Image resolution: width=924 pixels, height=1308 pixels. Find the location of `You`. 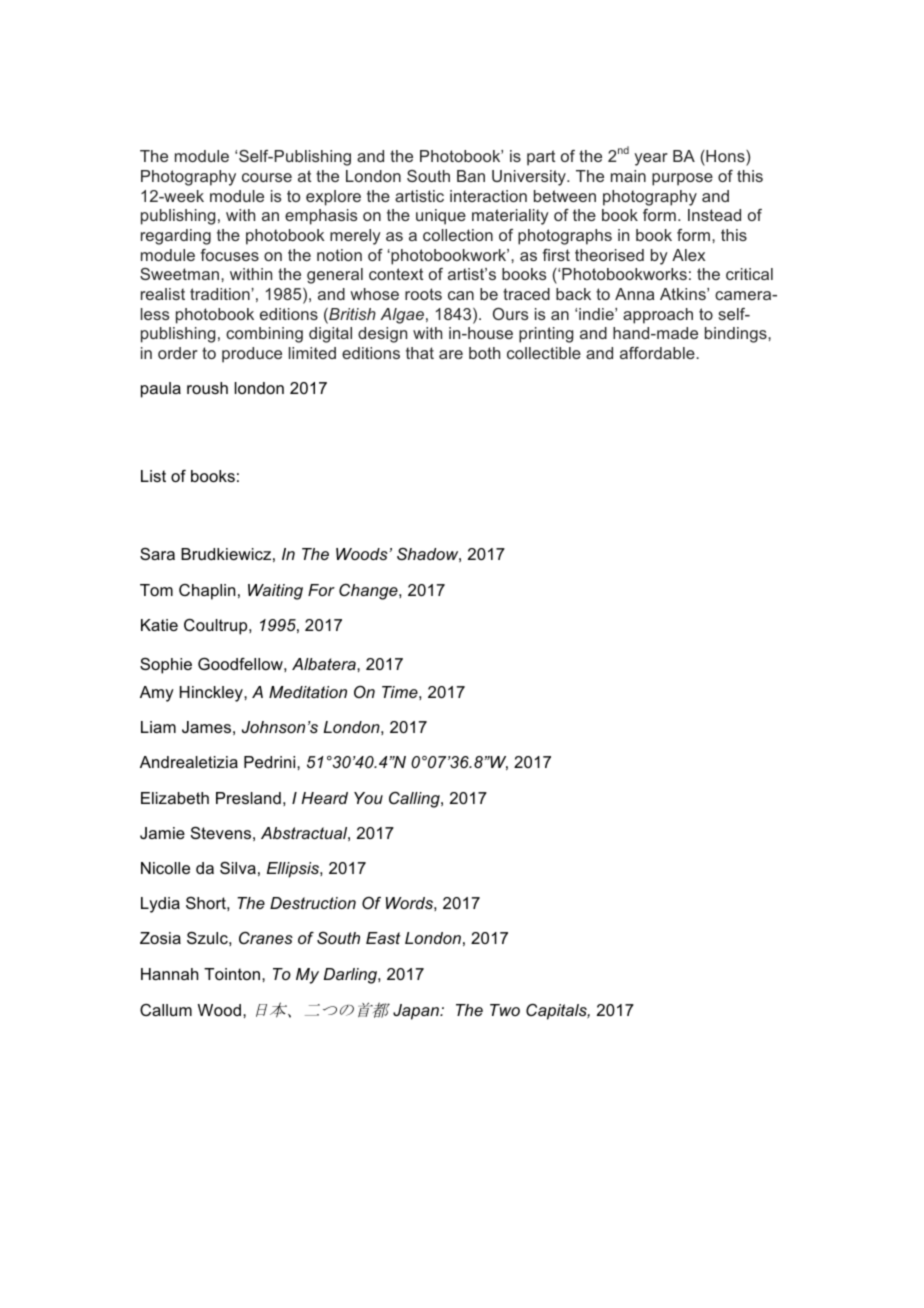

You is located at coordinates (368, 798).
